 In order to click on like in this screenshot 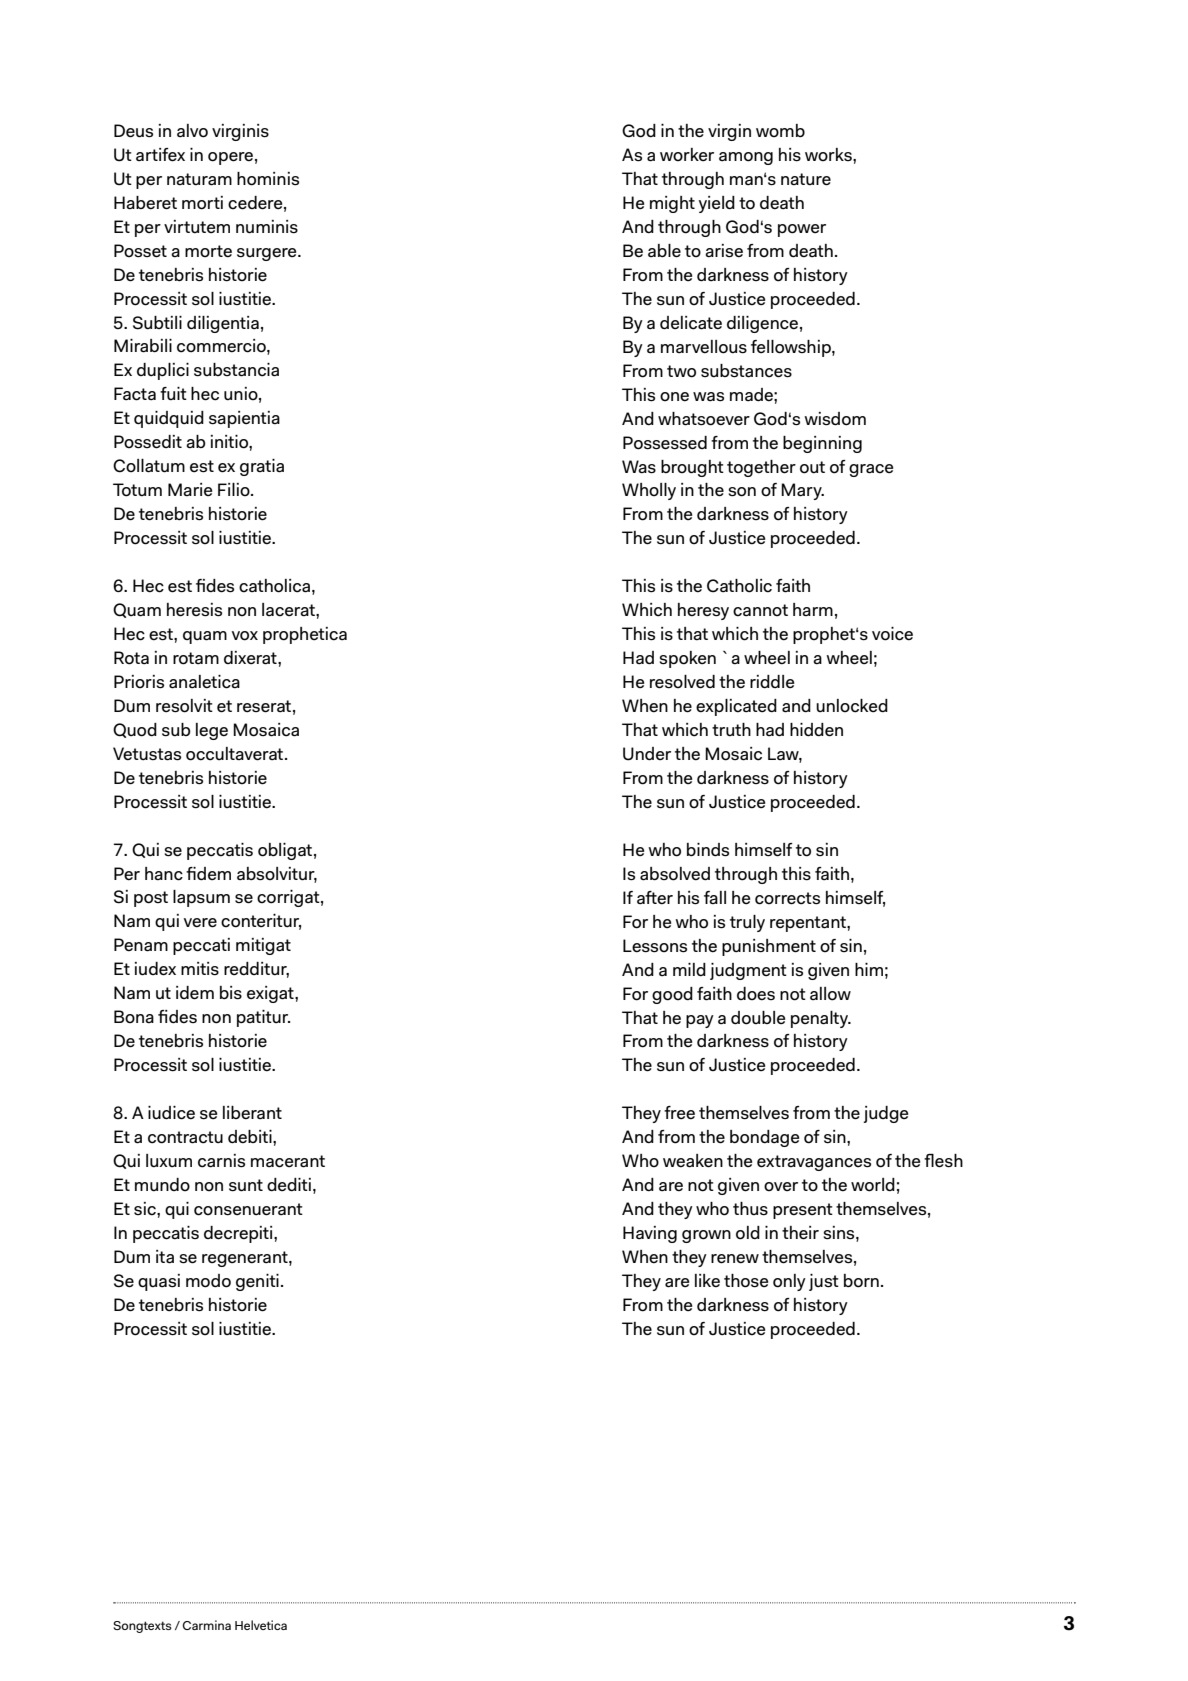, I will do `click(707, 1281)`.
